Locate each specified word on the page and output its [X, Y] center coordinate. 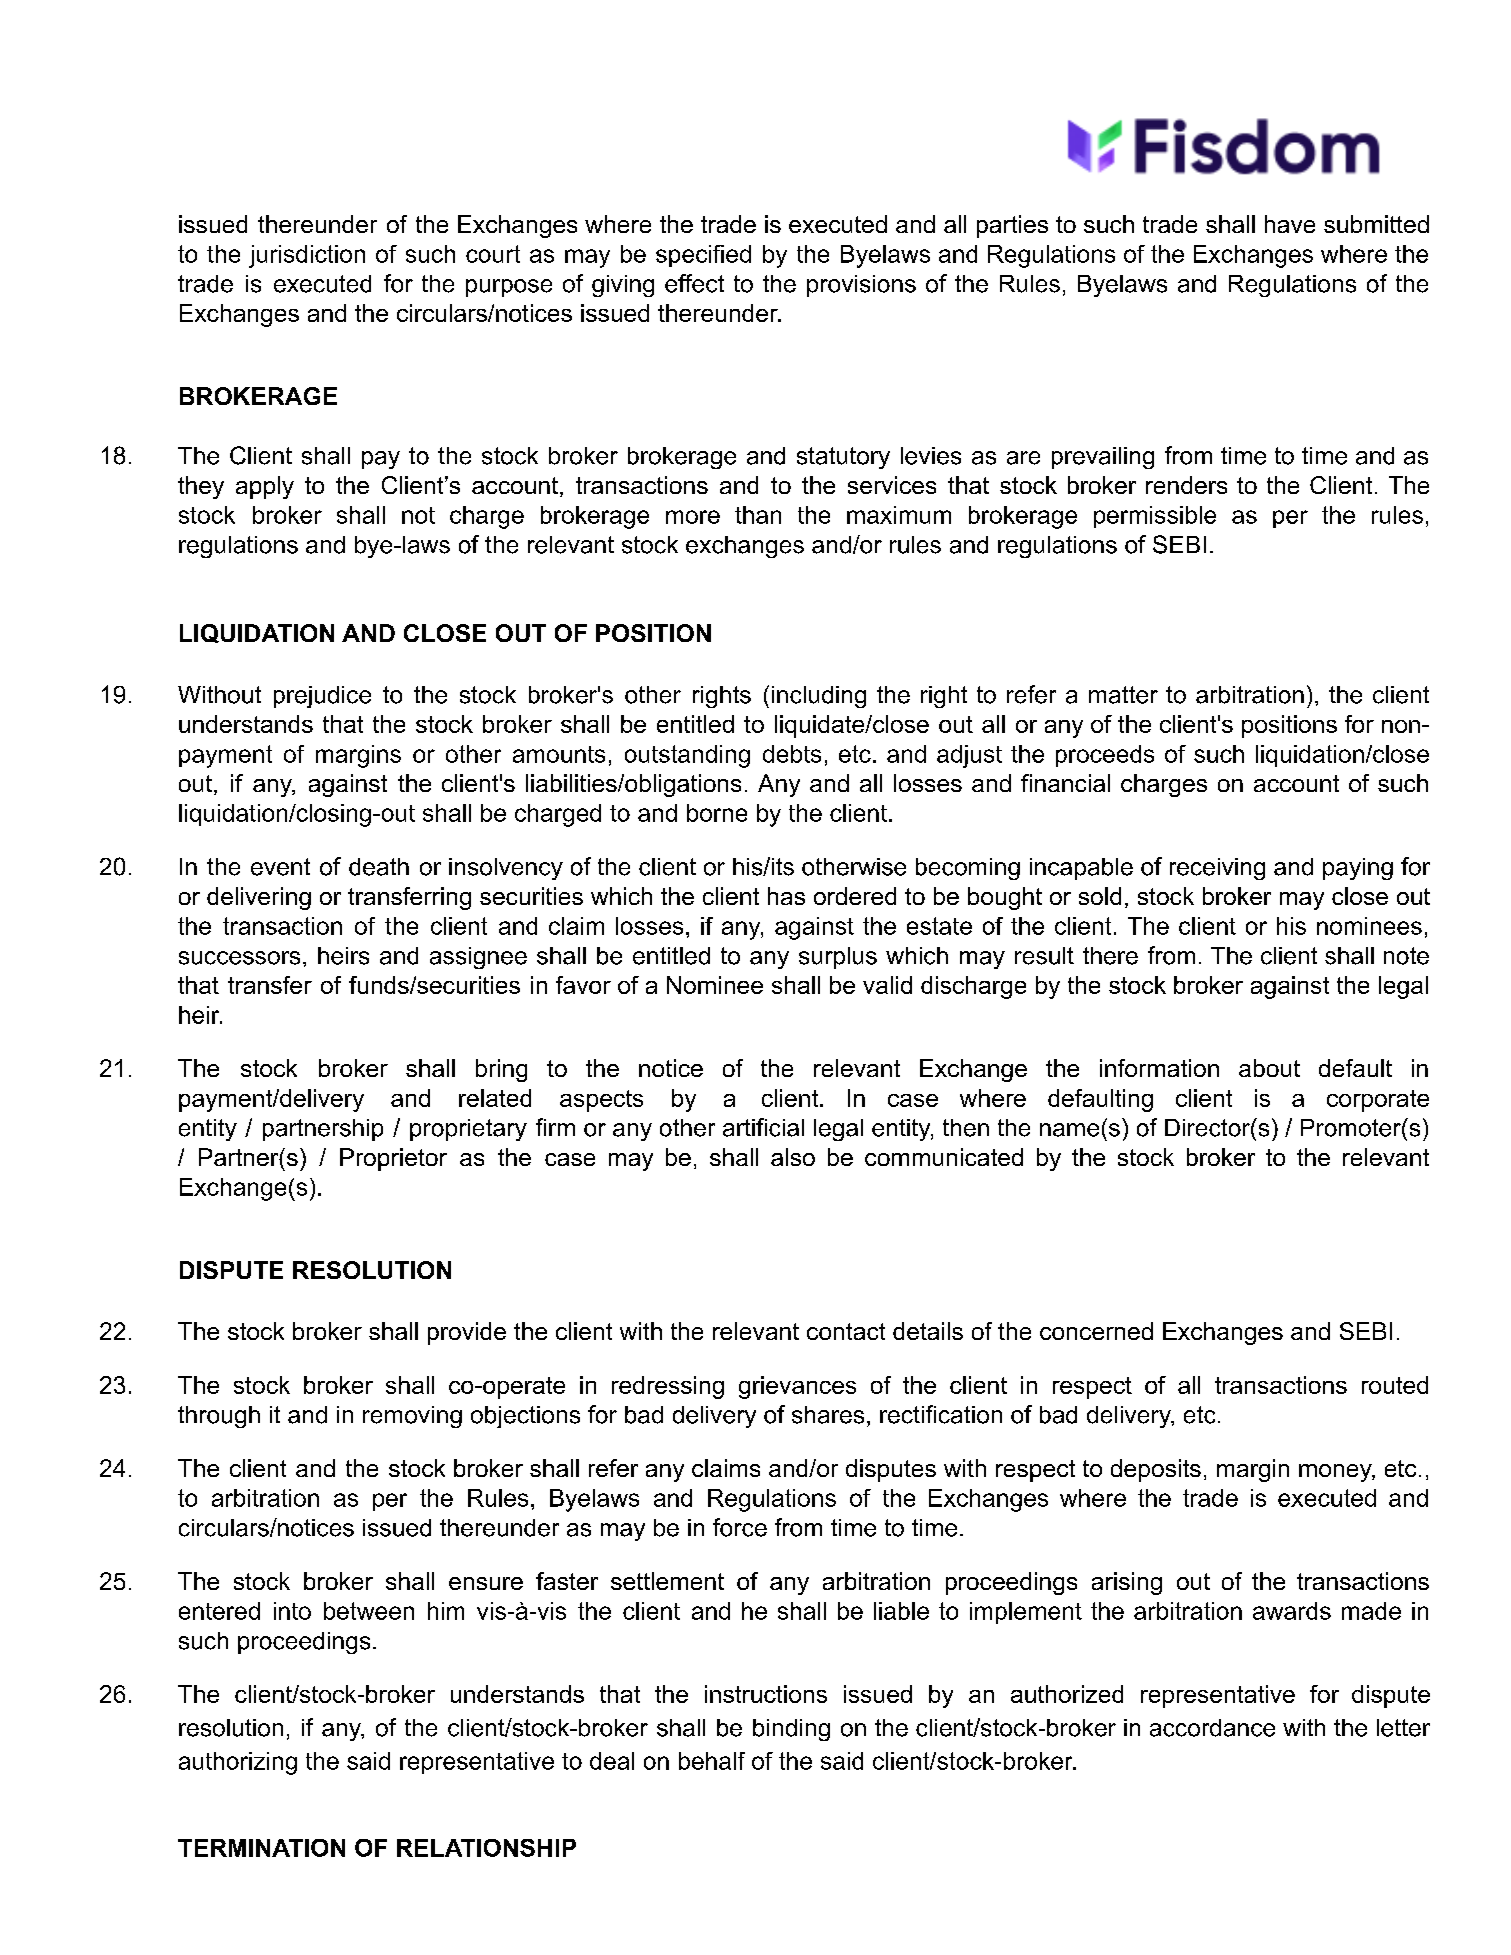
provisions [861, 286]
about [1269, 1068]
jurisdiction [307, 256]
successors [239, 958]
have [1290, 224]
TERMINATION [261, 1848]
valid [887, 985]
